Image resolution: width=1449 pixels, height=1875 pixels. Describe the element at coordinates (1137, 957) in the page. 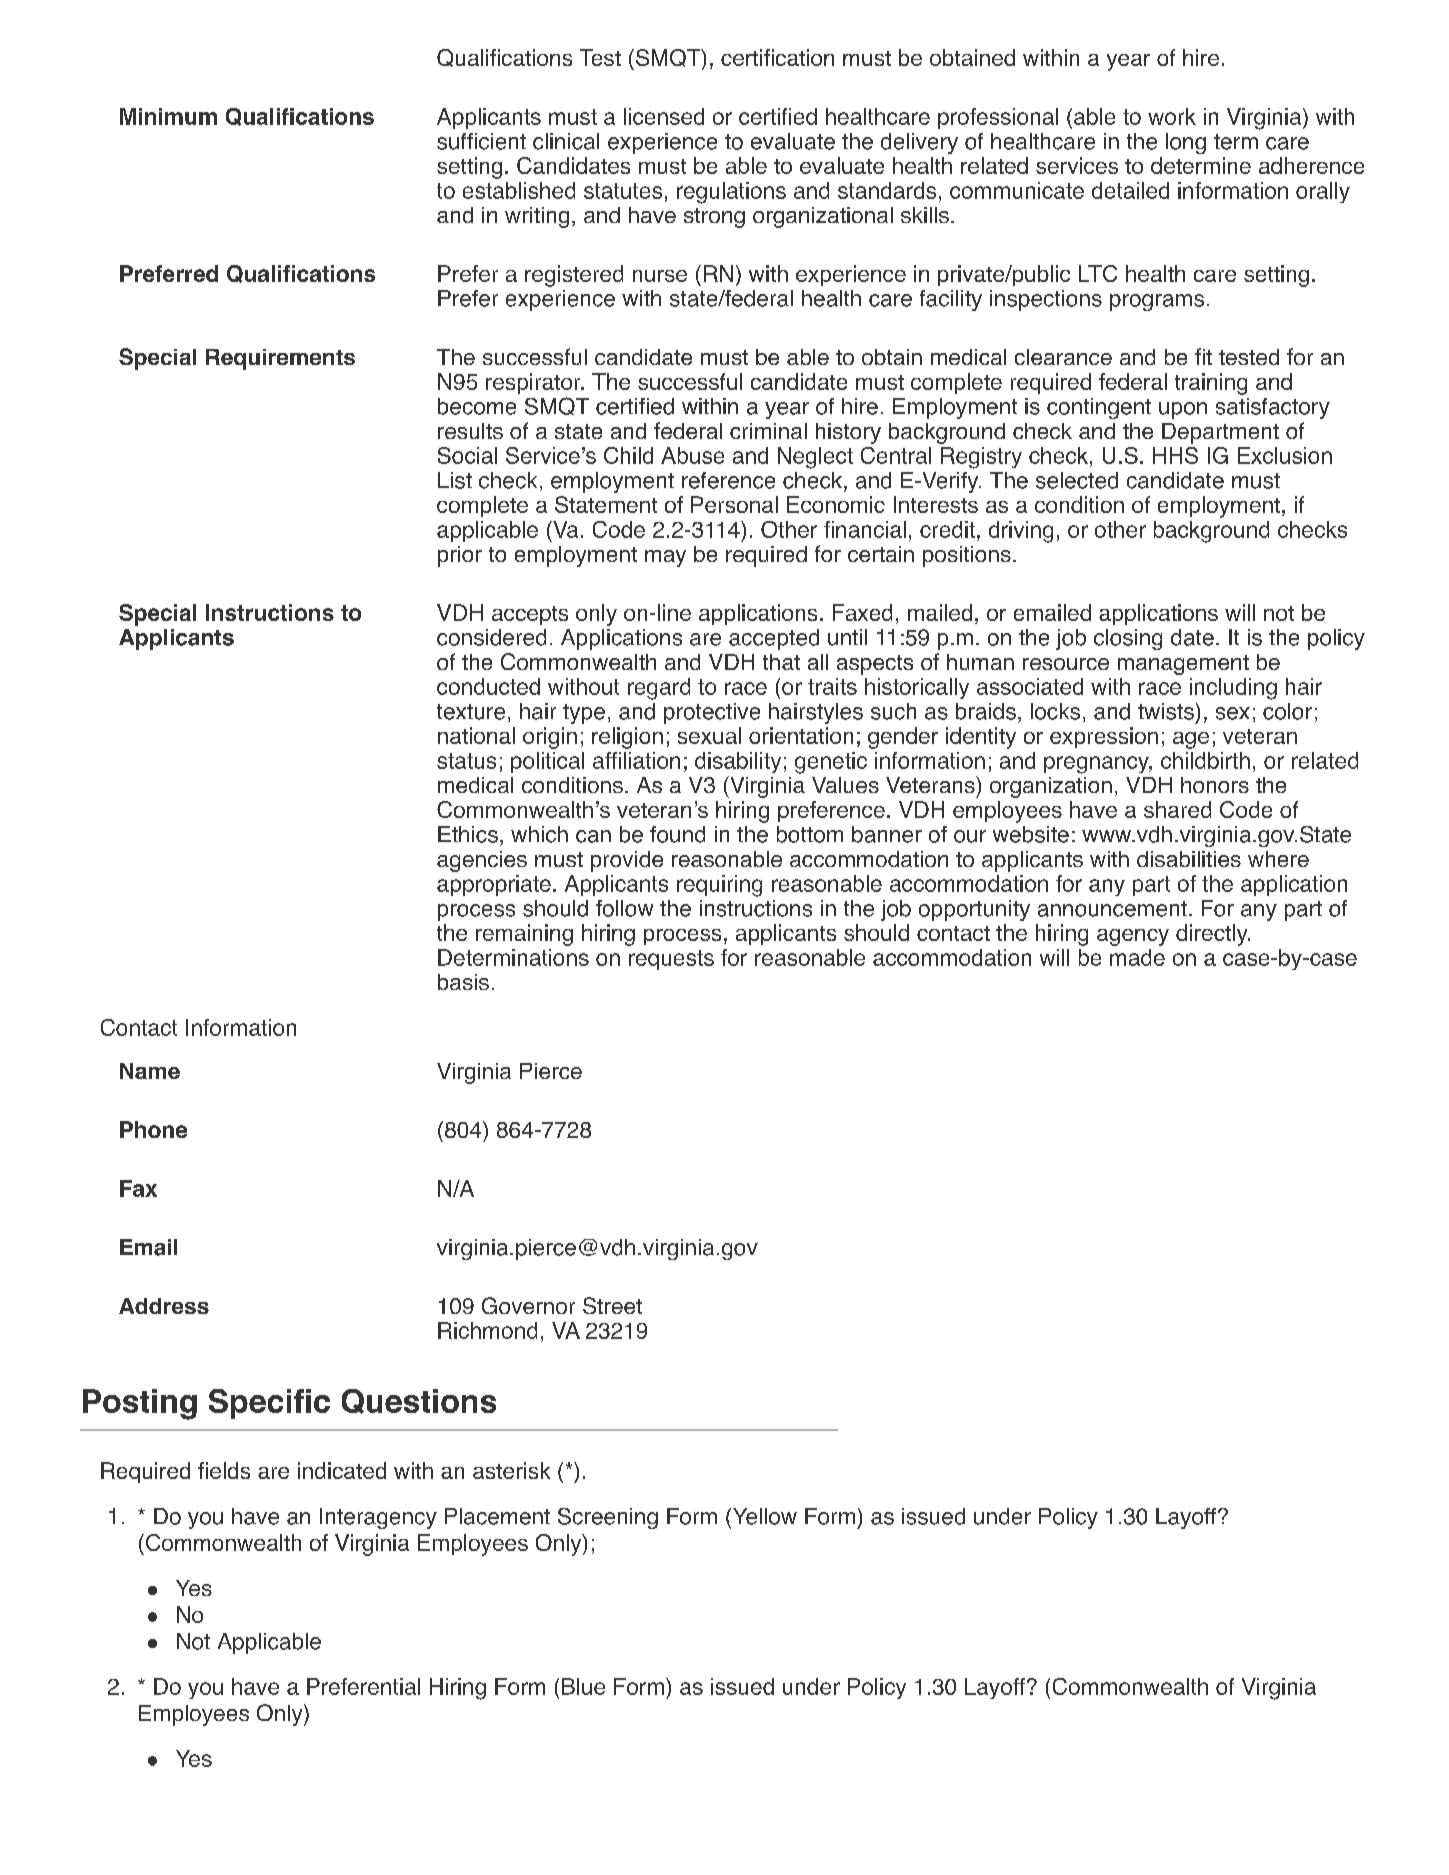

I see `made` at that location.
